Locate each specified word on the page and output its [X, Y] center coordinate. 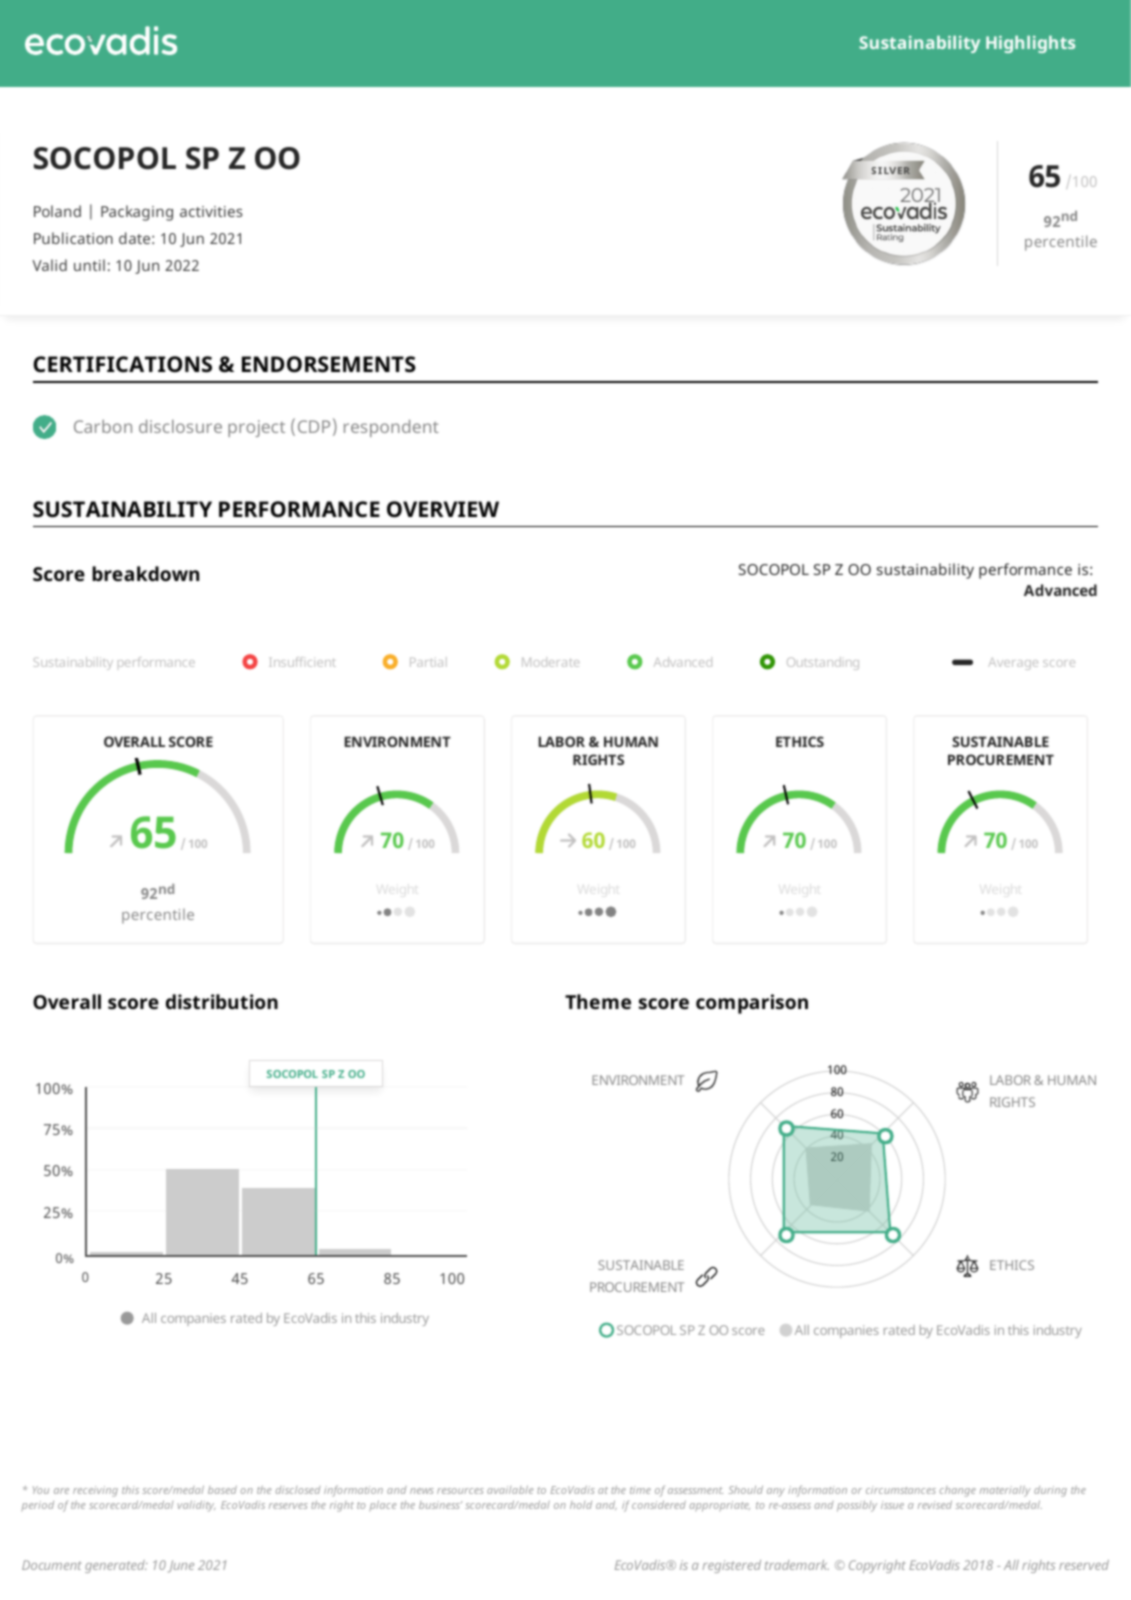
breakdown [145, 573]
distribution [222, 1001]
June [181, 1566]
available [510, 1490]
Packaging [137, 213]
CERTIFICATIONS [122, 364]
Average [1013, 664]
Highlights [1030, 44]
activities [211, 211]
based [222, 1490]
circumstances [901, 1490]
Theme [598, 1001]
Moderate [550, 662]
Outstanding [823, 663]
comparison [752, 1004]
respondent [391, 428]
